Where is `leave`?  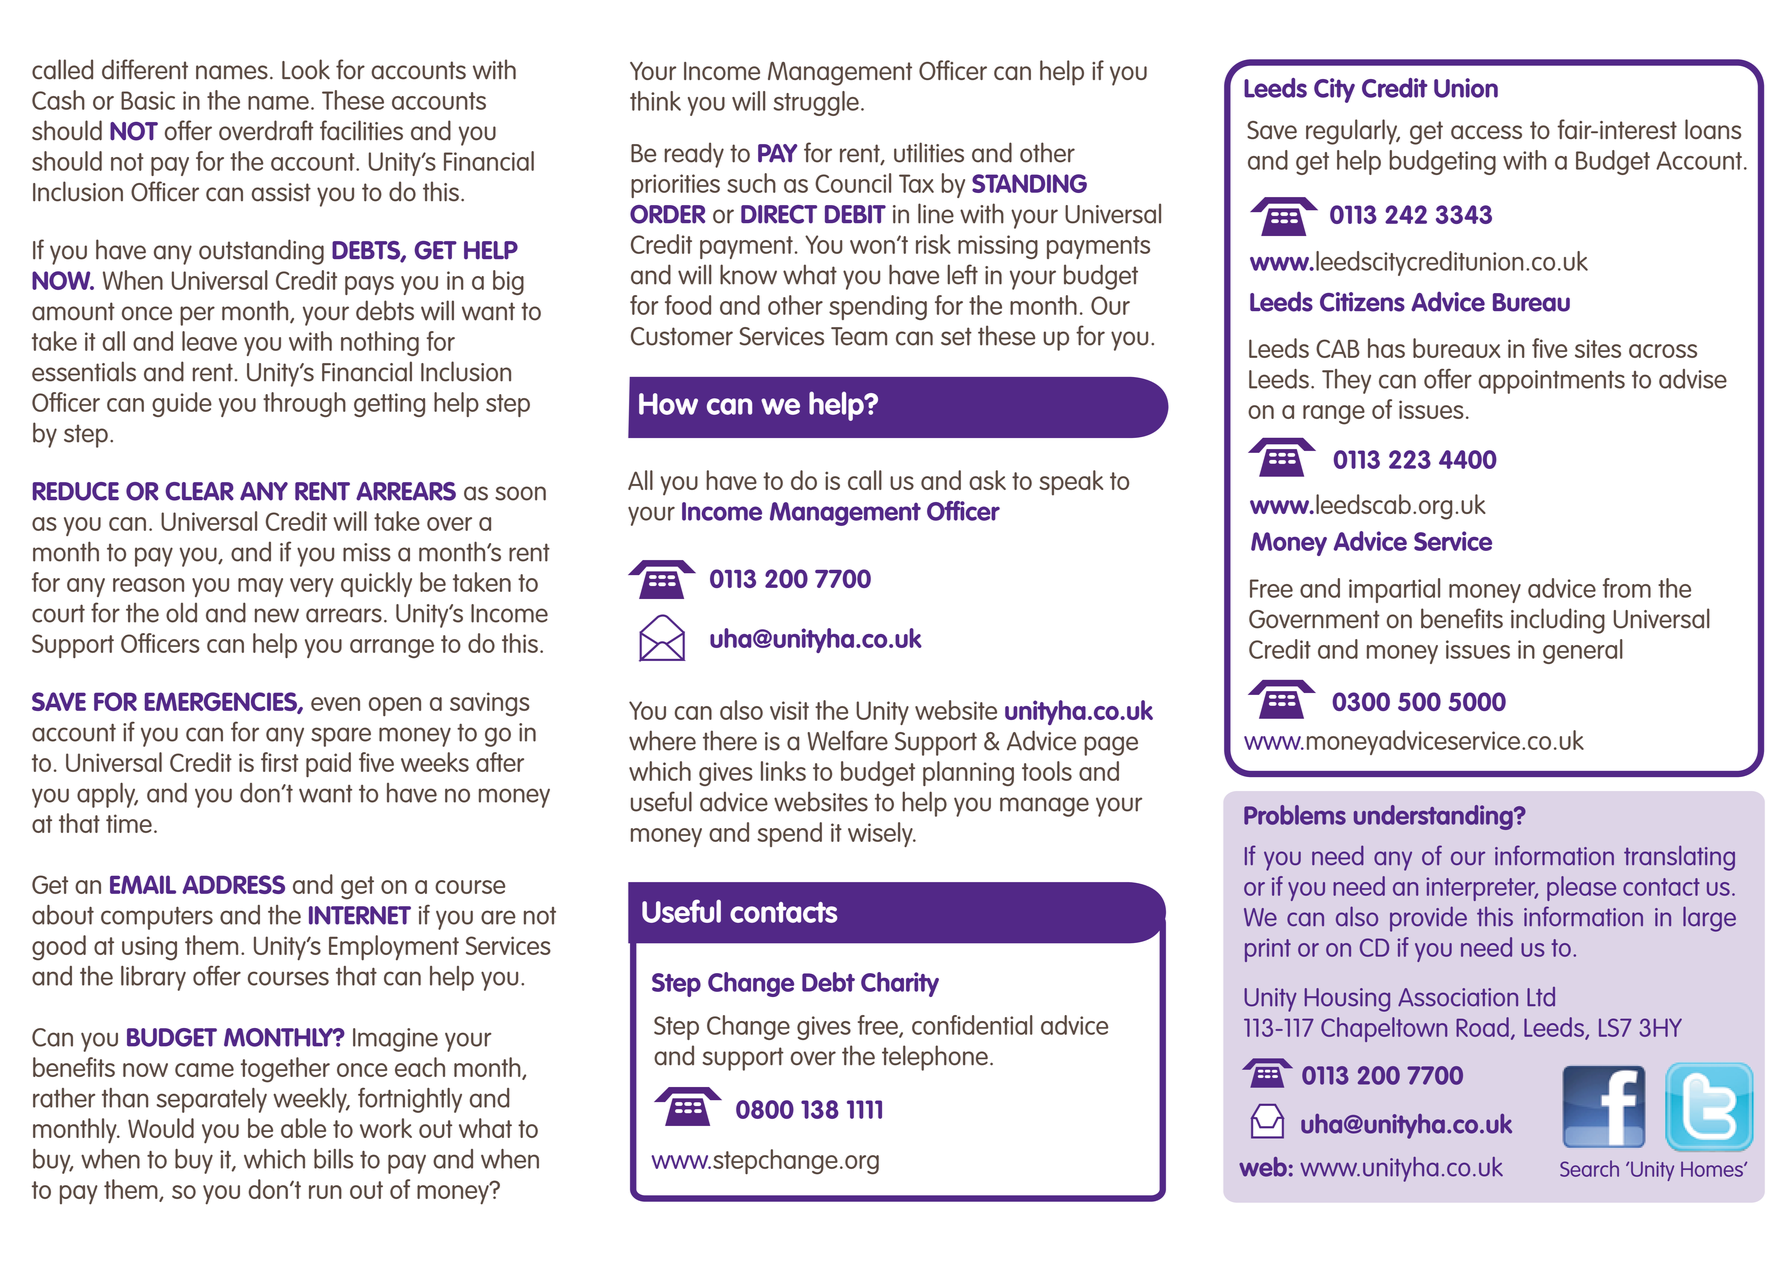
leave is located at coordinates (209, 341).
